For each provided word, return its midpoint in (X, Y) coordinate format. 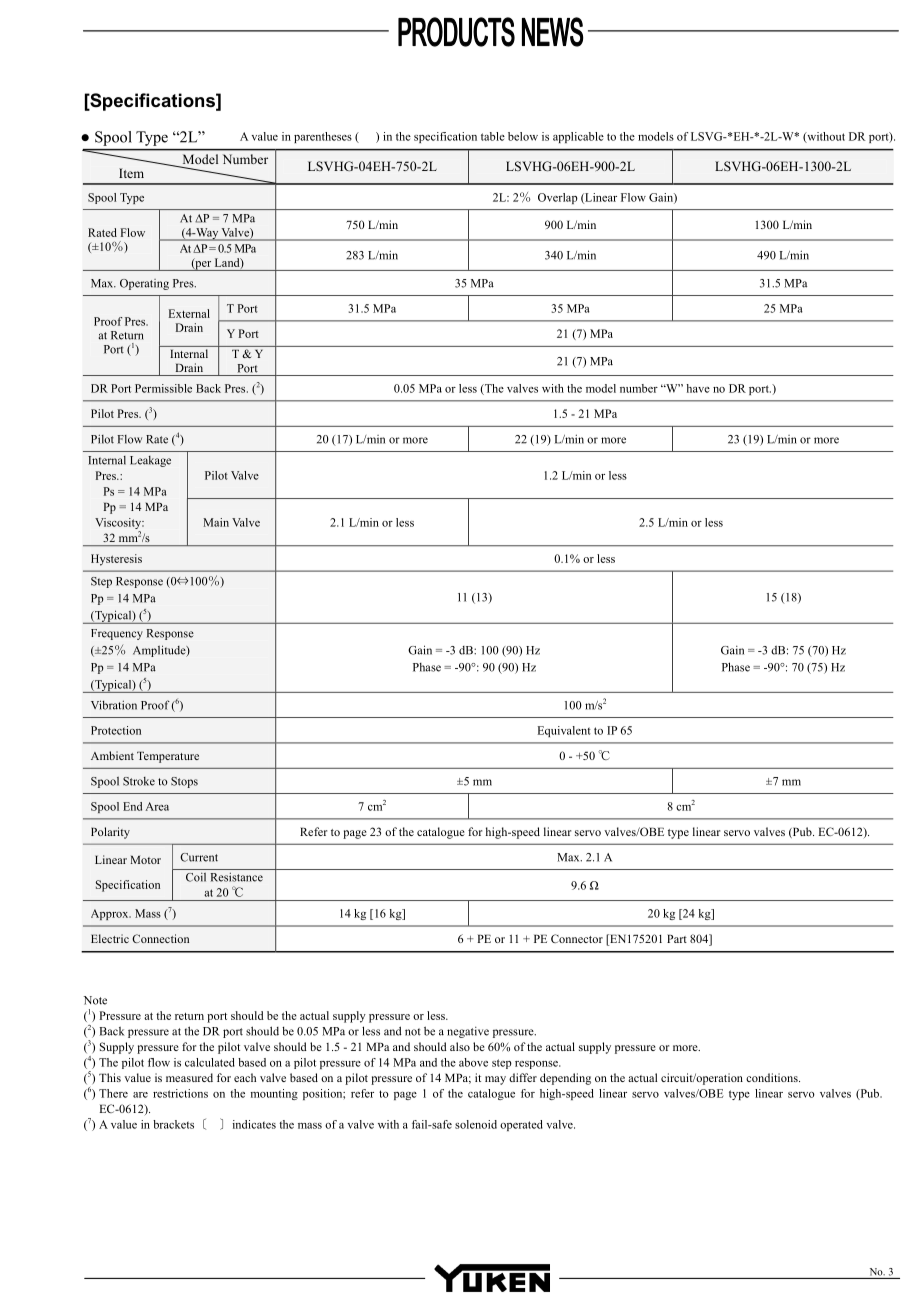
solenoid (476, 1124)
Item (131, 173)
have (698, 388)
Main (216, 522)
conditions (773, 1077)
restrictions (180, 1093)
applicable (578, 137)
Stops (184, 782)
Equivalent (564, 731)
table (493, 136)
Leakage (150, 461)
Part (677, 938)
